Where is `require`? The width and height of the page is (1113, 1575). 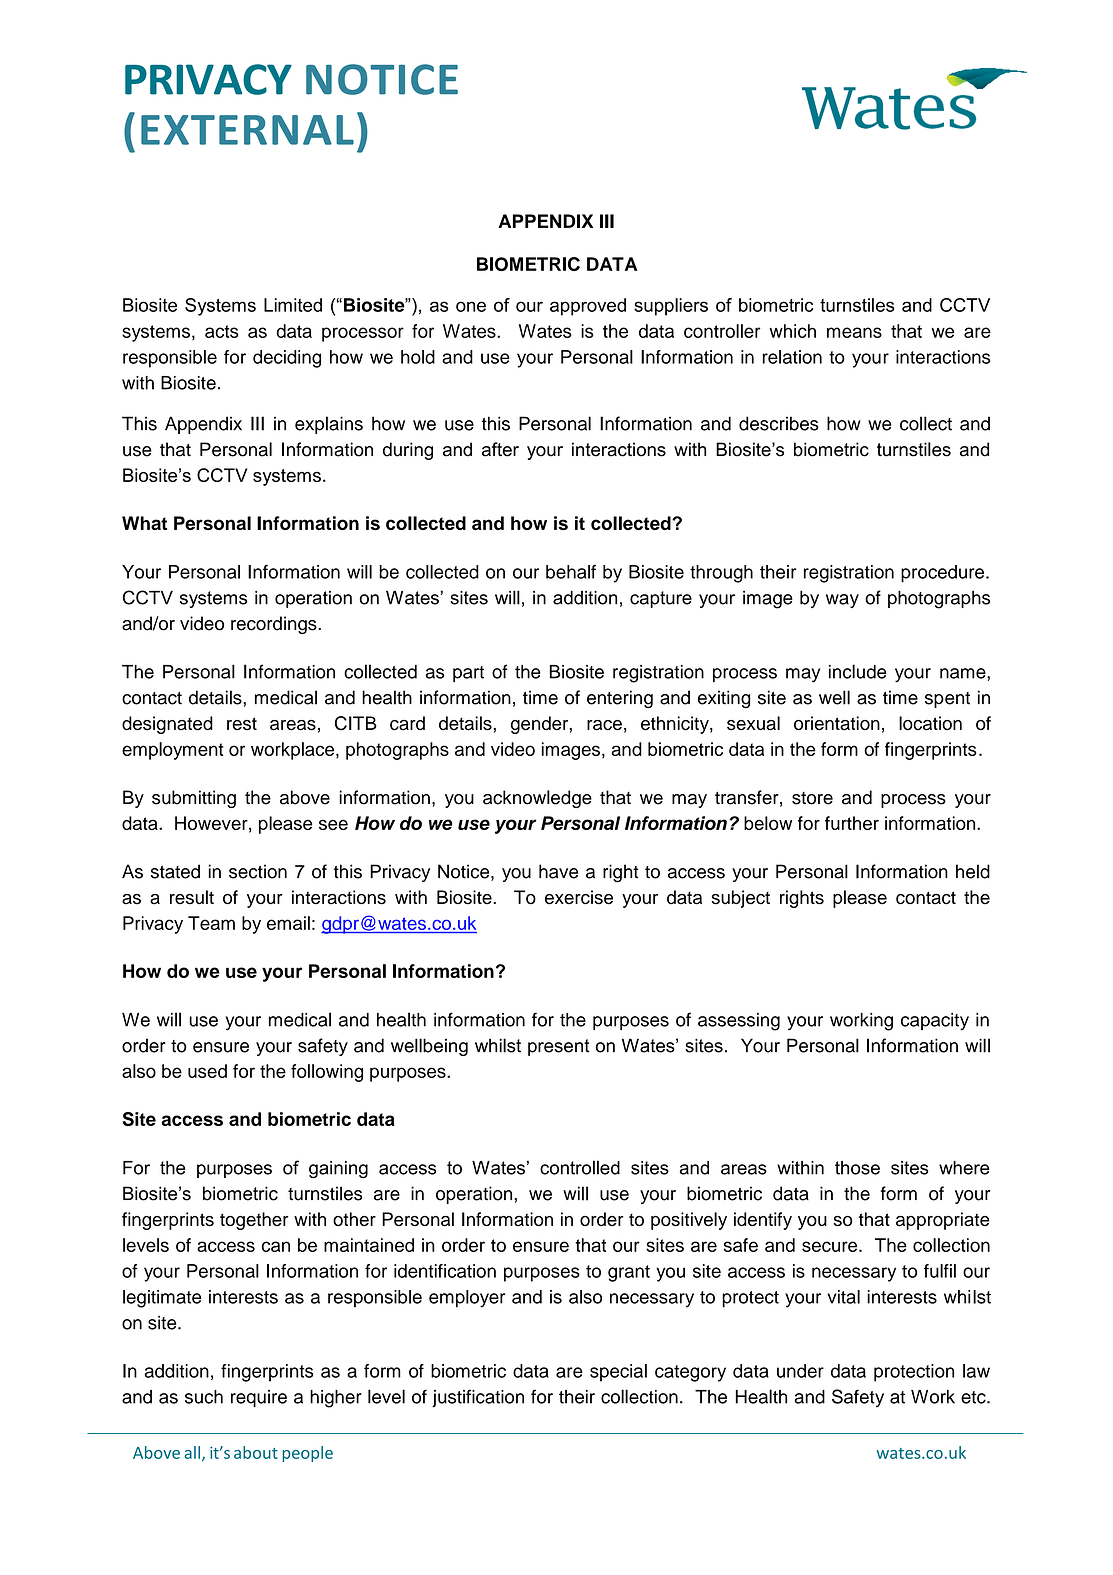 require is located at coordinates (259, 1398).
